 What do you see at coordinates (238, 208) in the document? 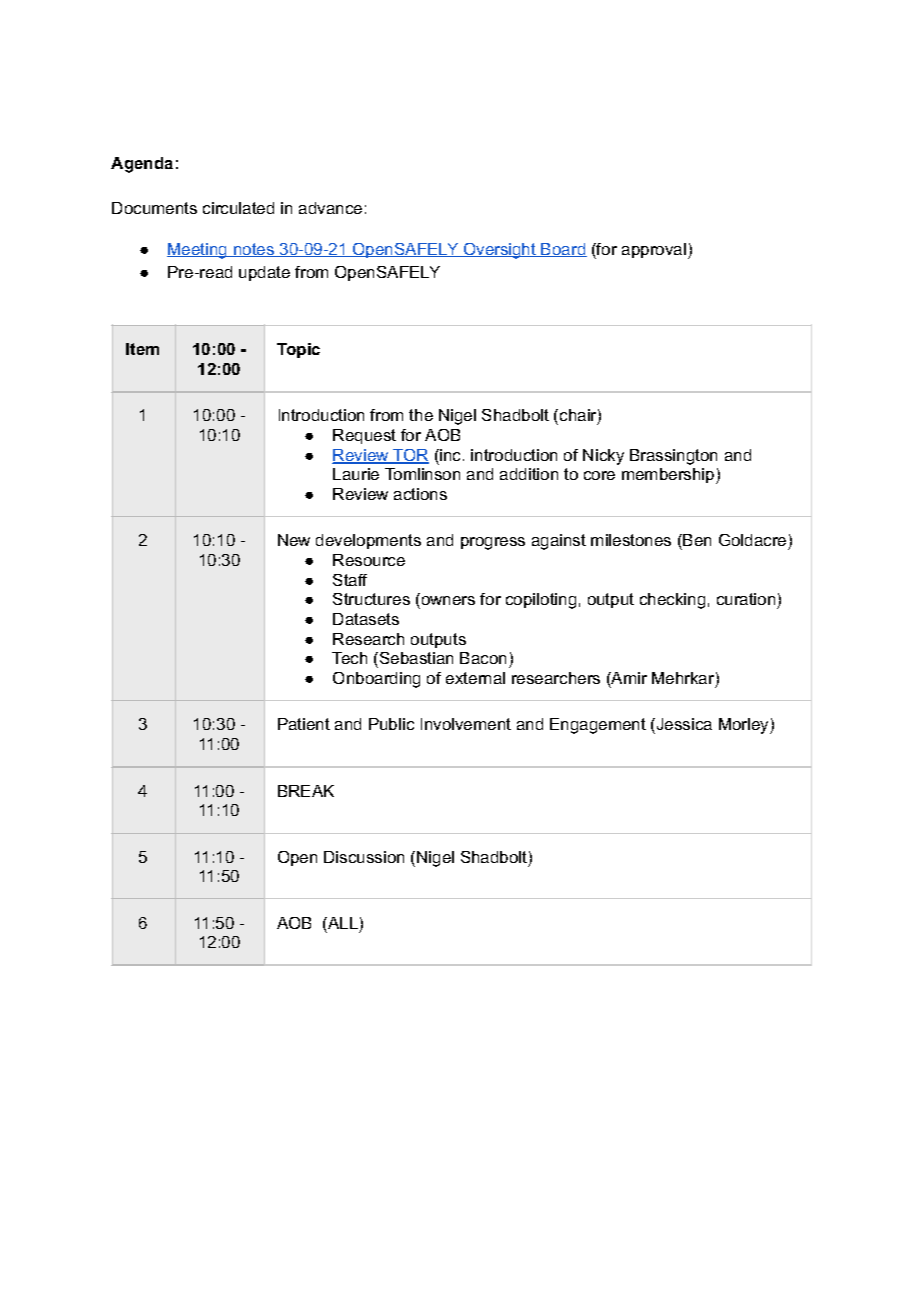
I see `circulated` at bounding box center [238, 208].
